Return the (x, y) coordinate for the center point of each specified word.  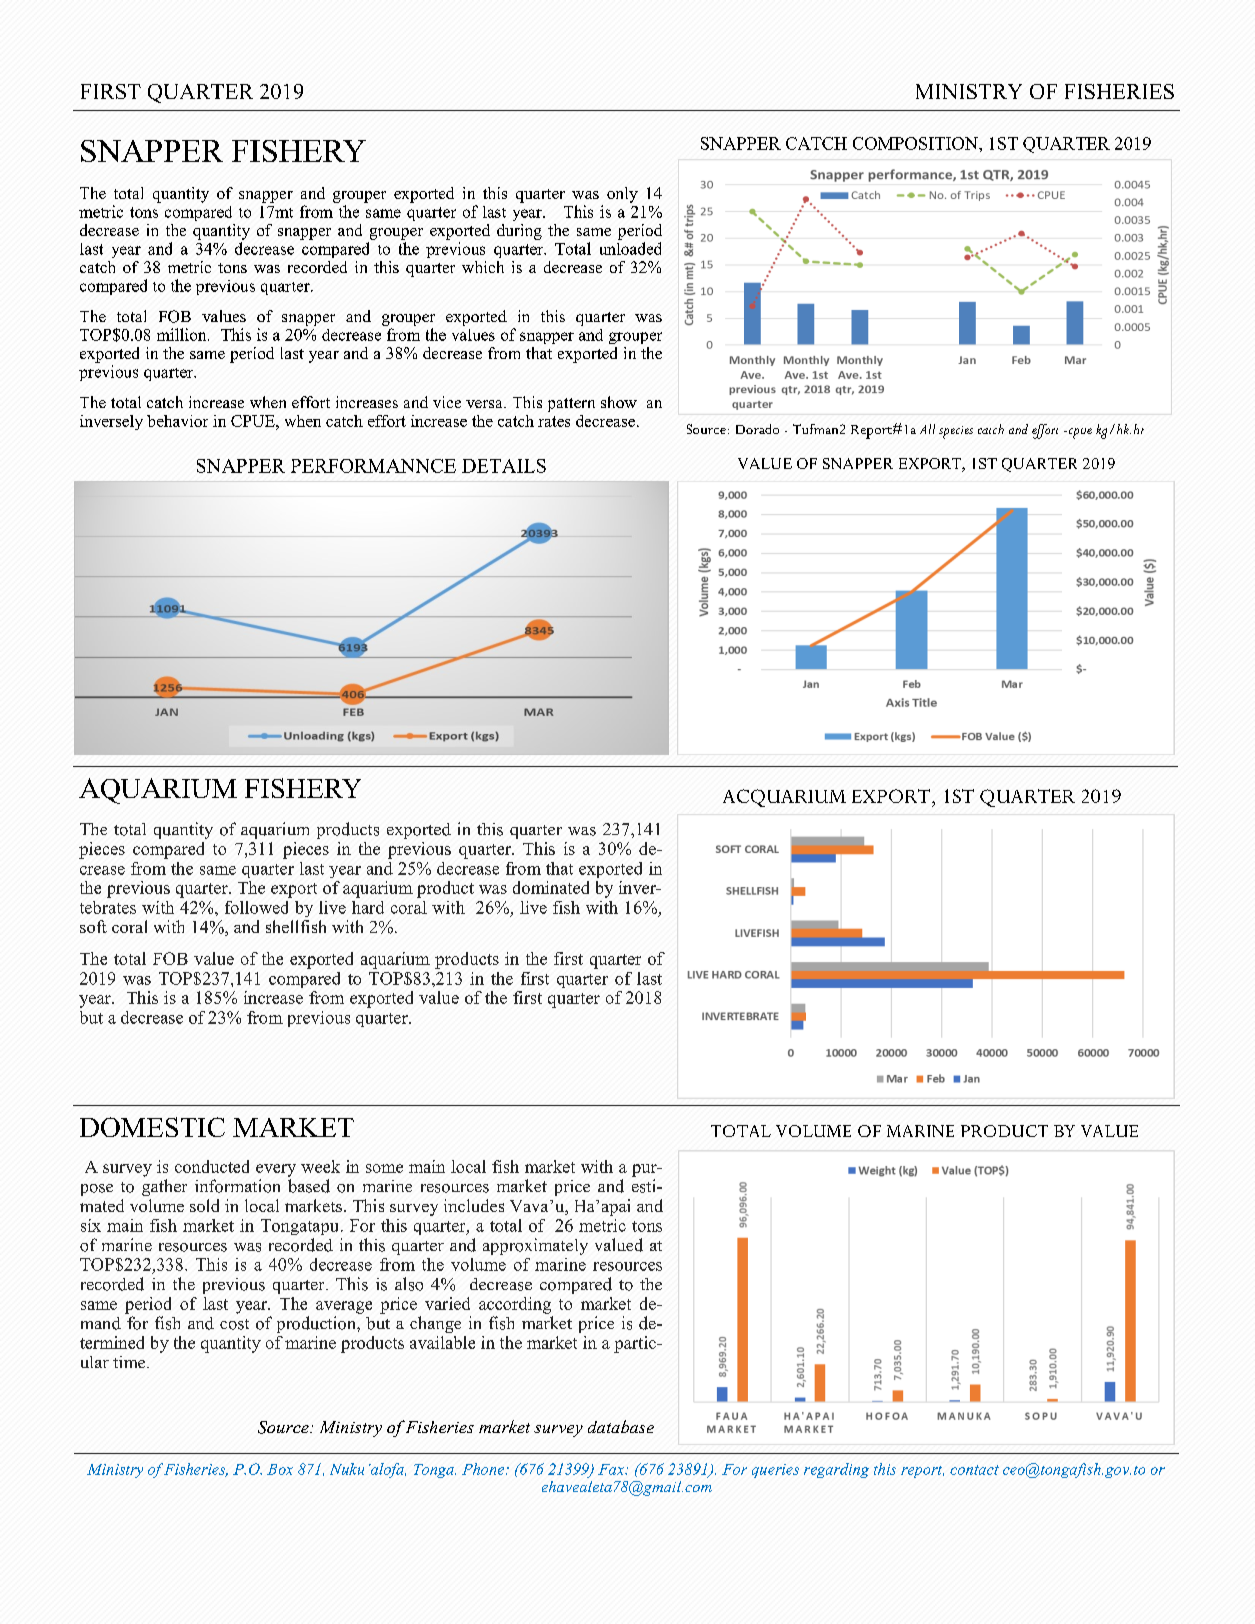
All (927, 429)
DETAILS (504, 466)
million (183, 334)
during (519, 232)
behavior (177, 421)
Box (280, 1469)
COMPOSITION (916, 143)
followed (256, 907)
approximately (535, 1246)
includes (474, 1205)
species (956, 432)
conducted (212, 1166)
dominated (551, 887)
